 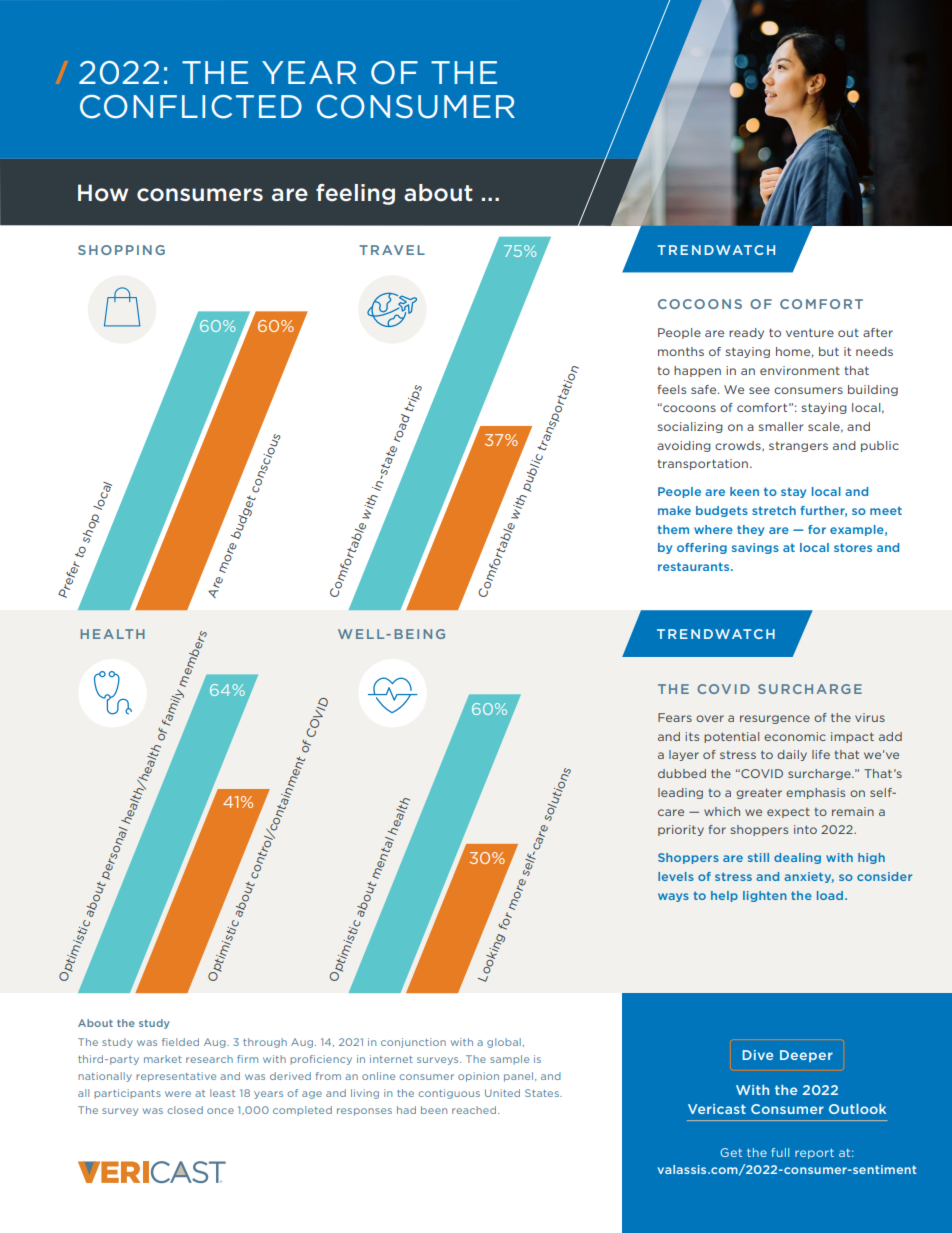 What do you see at coordinates (475, 1110) in the image?
I see `reached` at bounding box center [475, 1110].
